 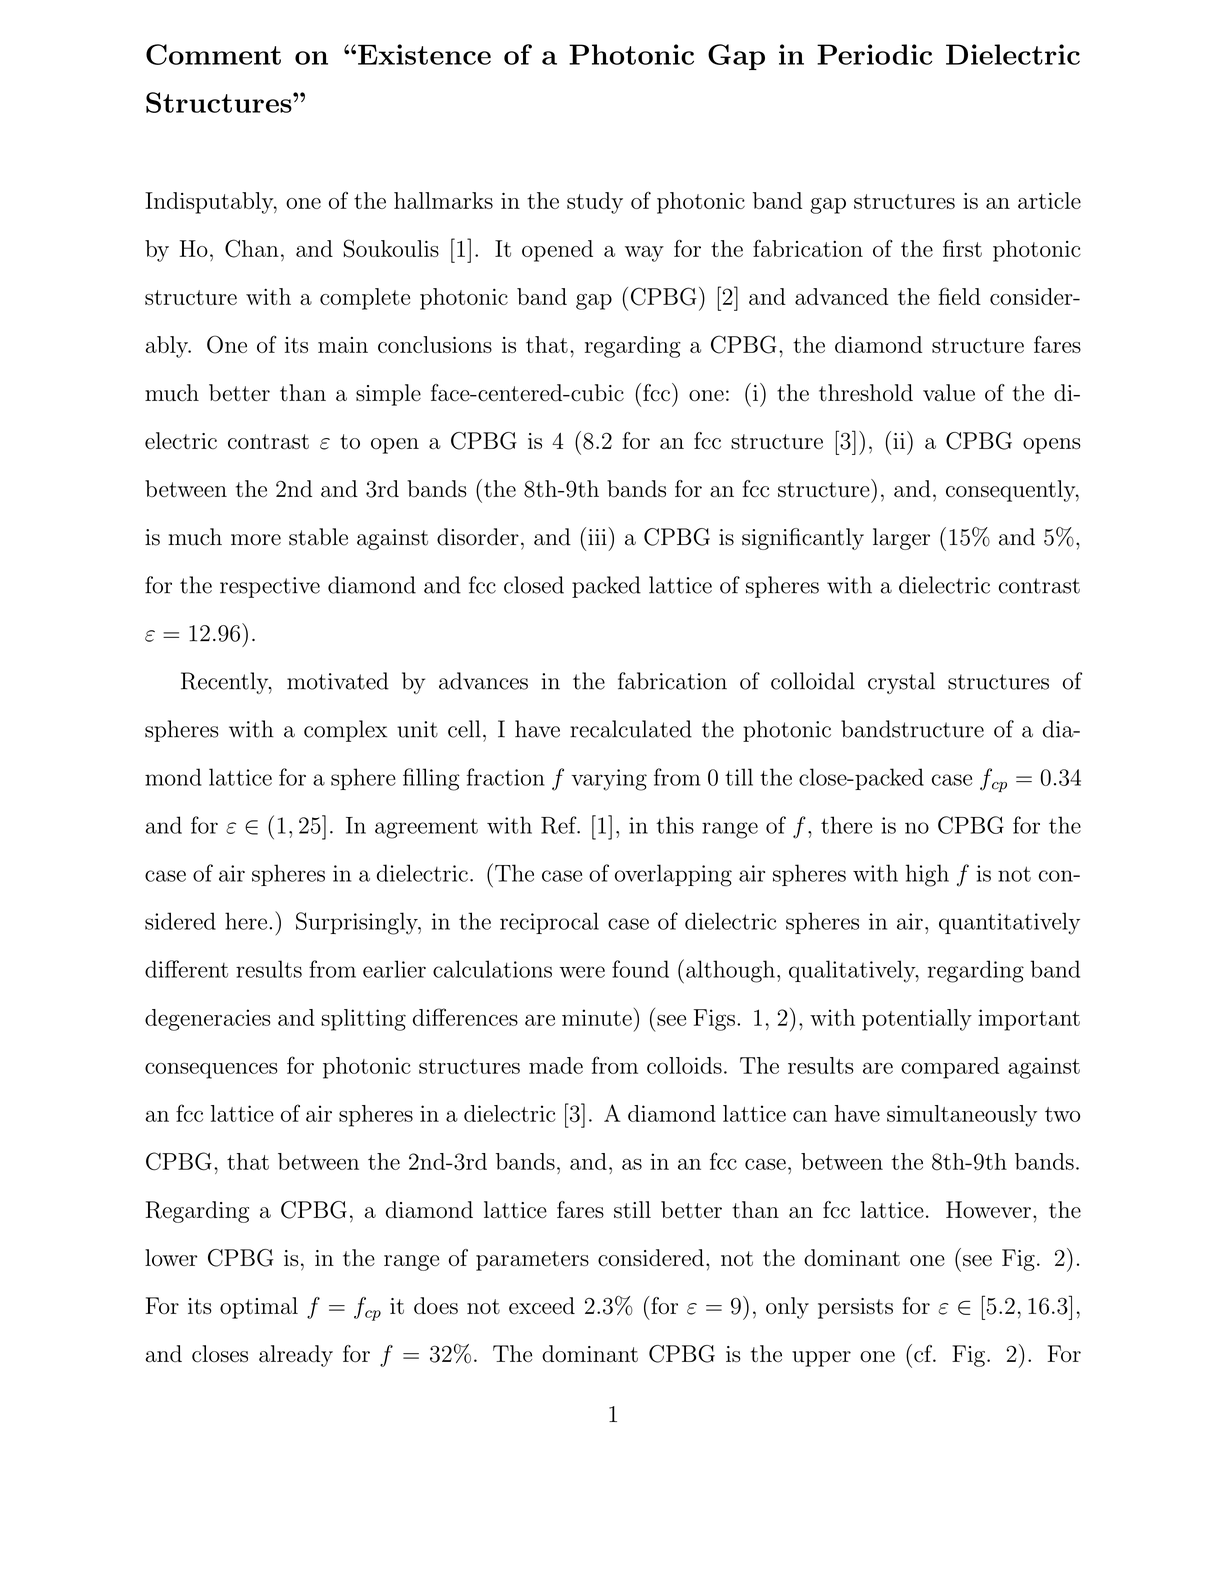 What do you see at coordinates (595, 203) in the screenshot?
I see `study` at bounding box center [595, 203].
